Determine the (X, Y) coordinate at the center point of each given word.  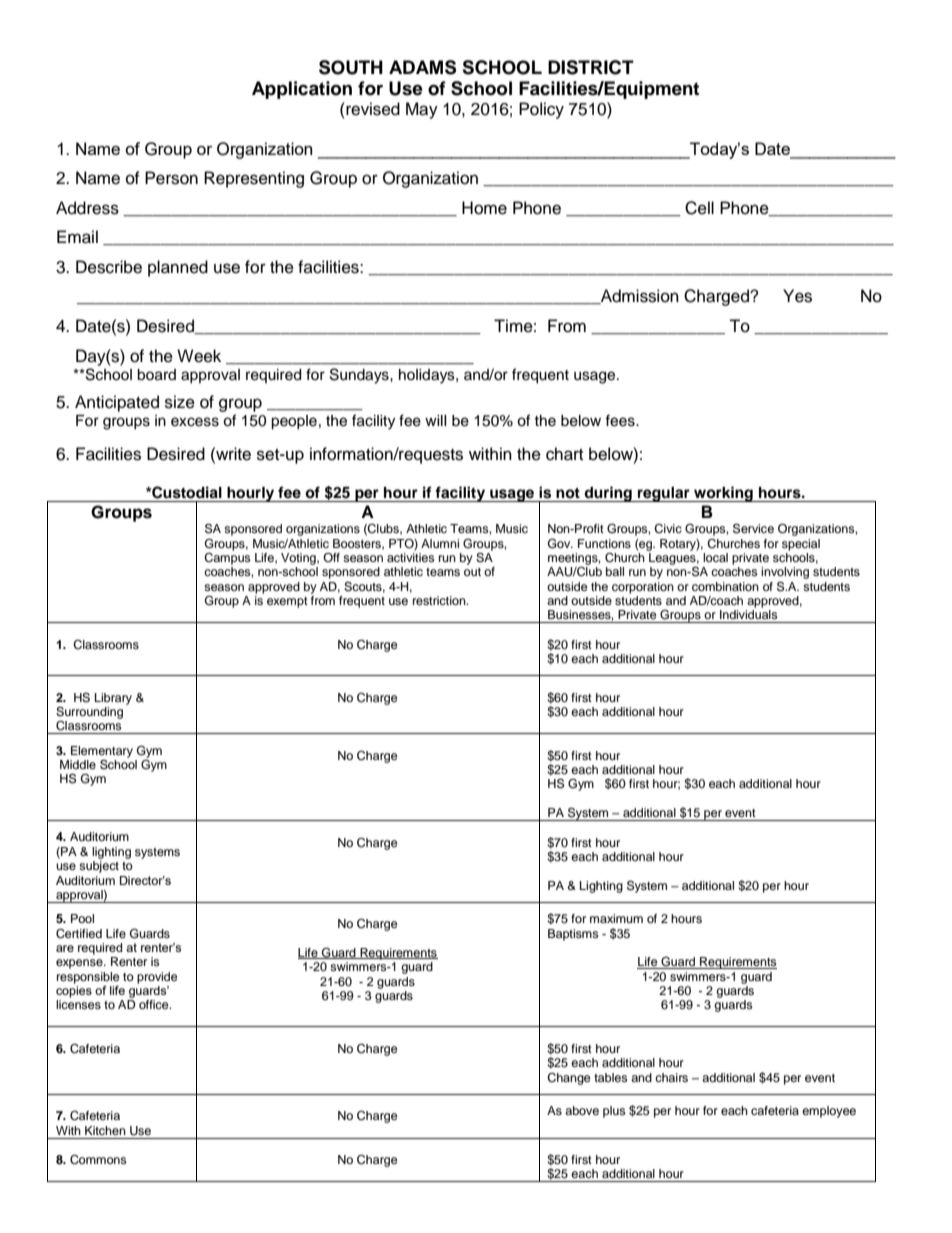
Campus (227, 557)
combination (725, 586)
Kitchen (105, 1130)
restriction (440, 600)
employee (829, 1112)
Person (171, 178)
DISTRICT (591, 67)
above (582, 1110)
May (422, 110)
